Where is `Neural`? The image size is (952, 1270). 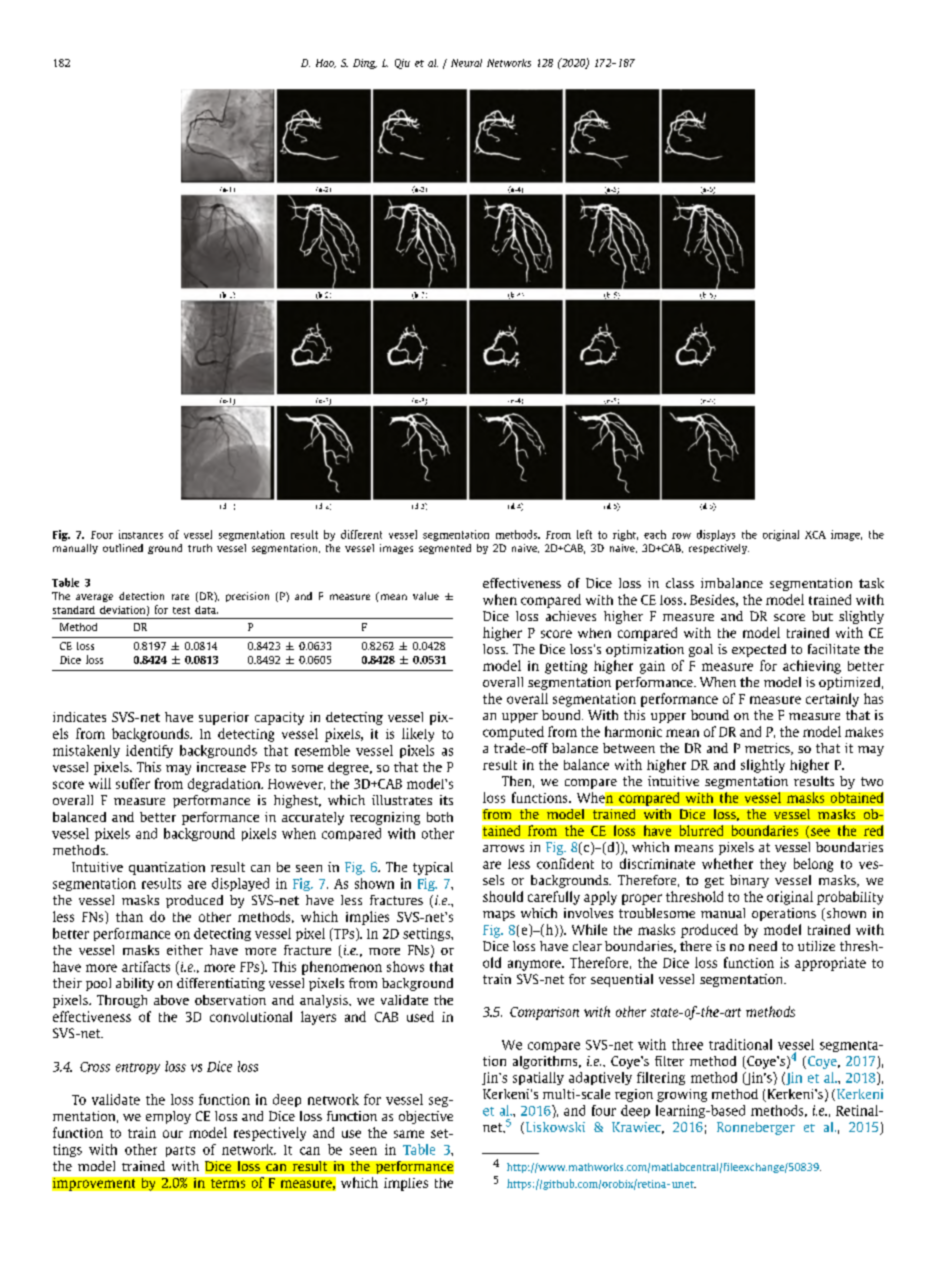 Neural is located at coordinates (466, 63).
